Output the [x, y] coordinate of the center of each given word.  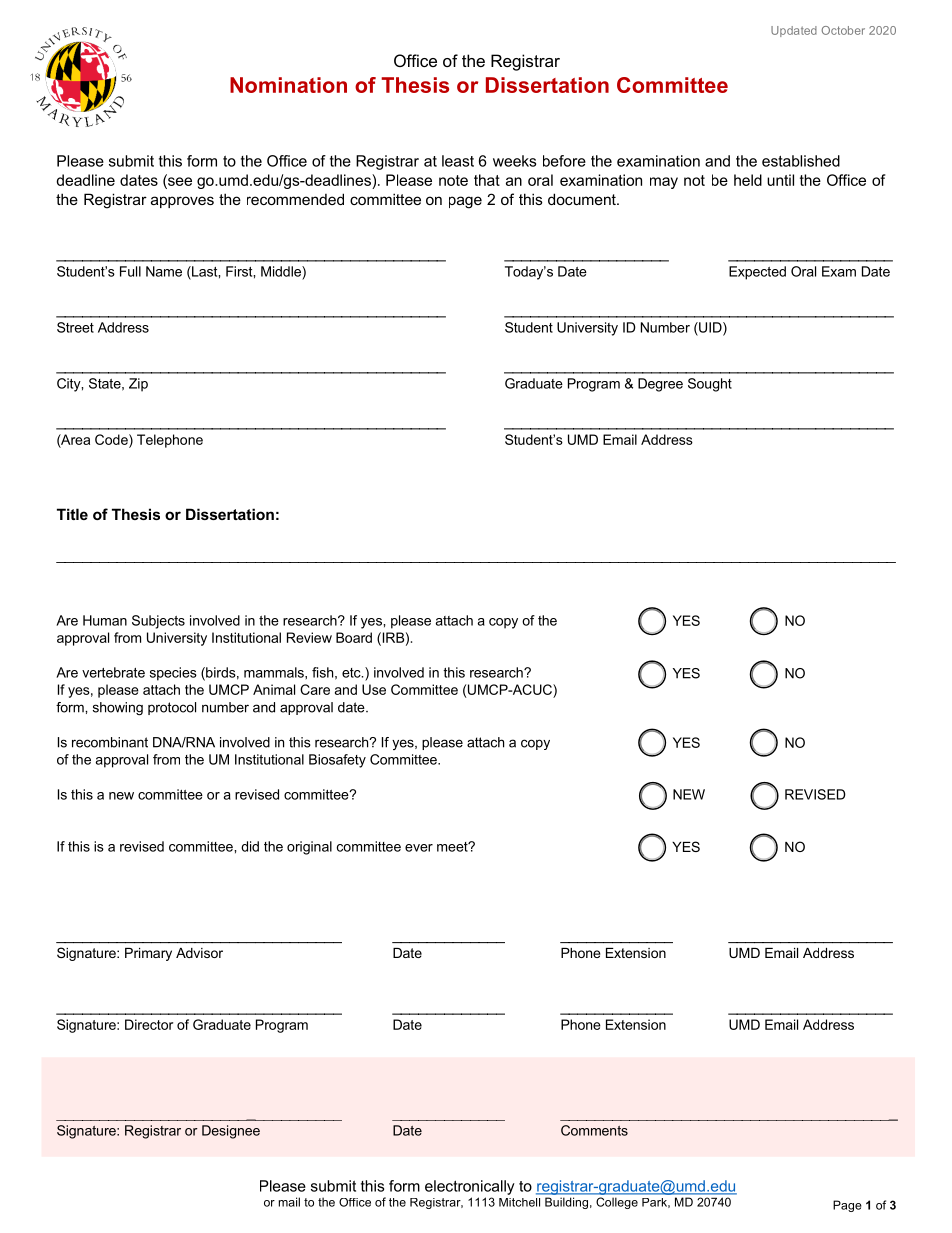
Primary [148, 954]
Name [164, 271]
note [453, 180]
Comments [594, 1130]
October [843, 30]
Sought [710, 385]
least [458, 161]
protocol [172, 708]
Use [374, 689]
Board [354, 637]
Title [72, 514]
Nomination [288, 85]
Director [149, 1024]
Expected [757, 273]
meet [453, 847]
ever [419, 848]
